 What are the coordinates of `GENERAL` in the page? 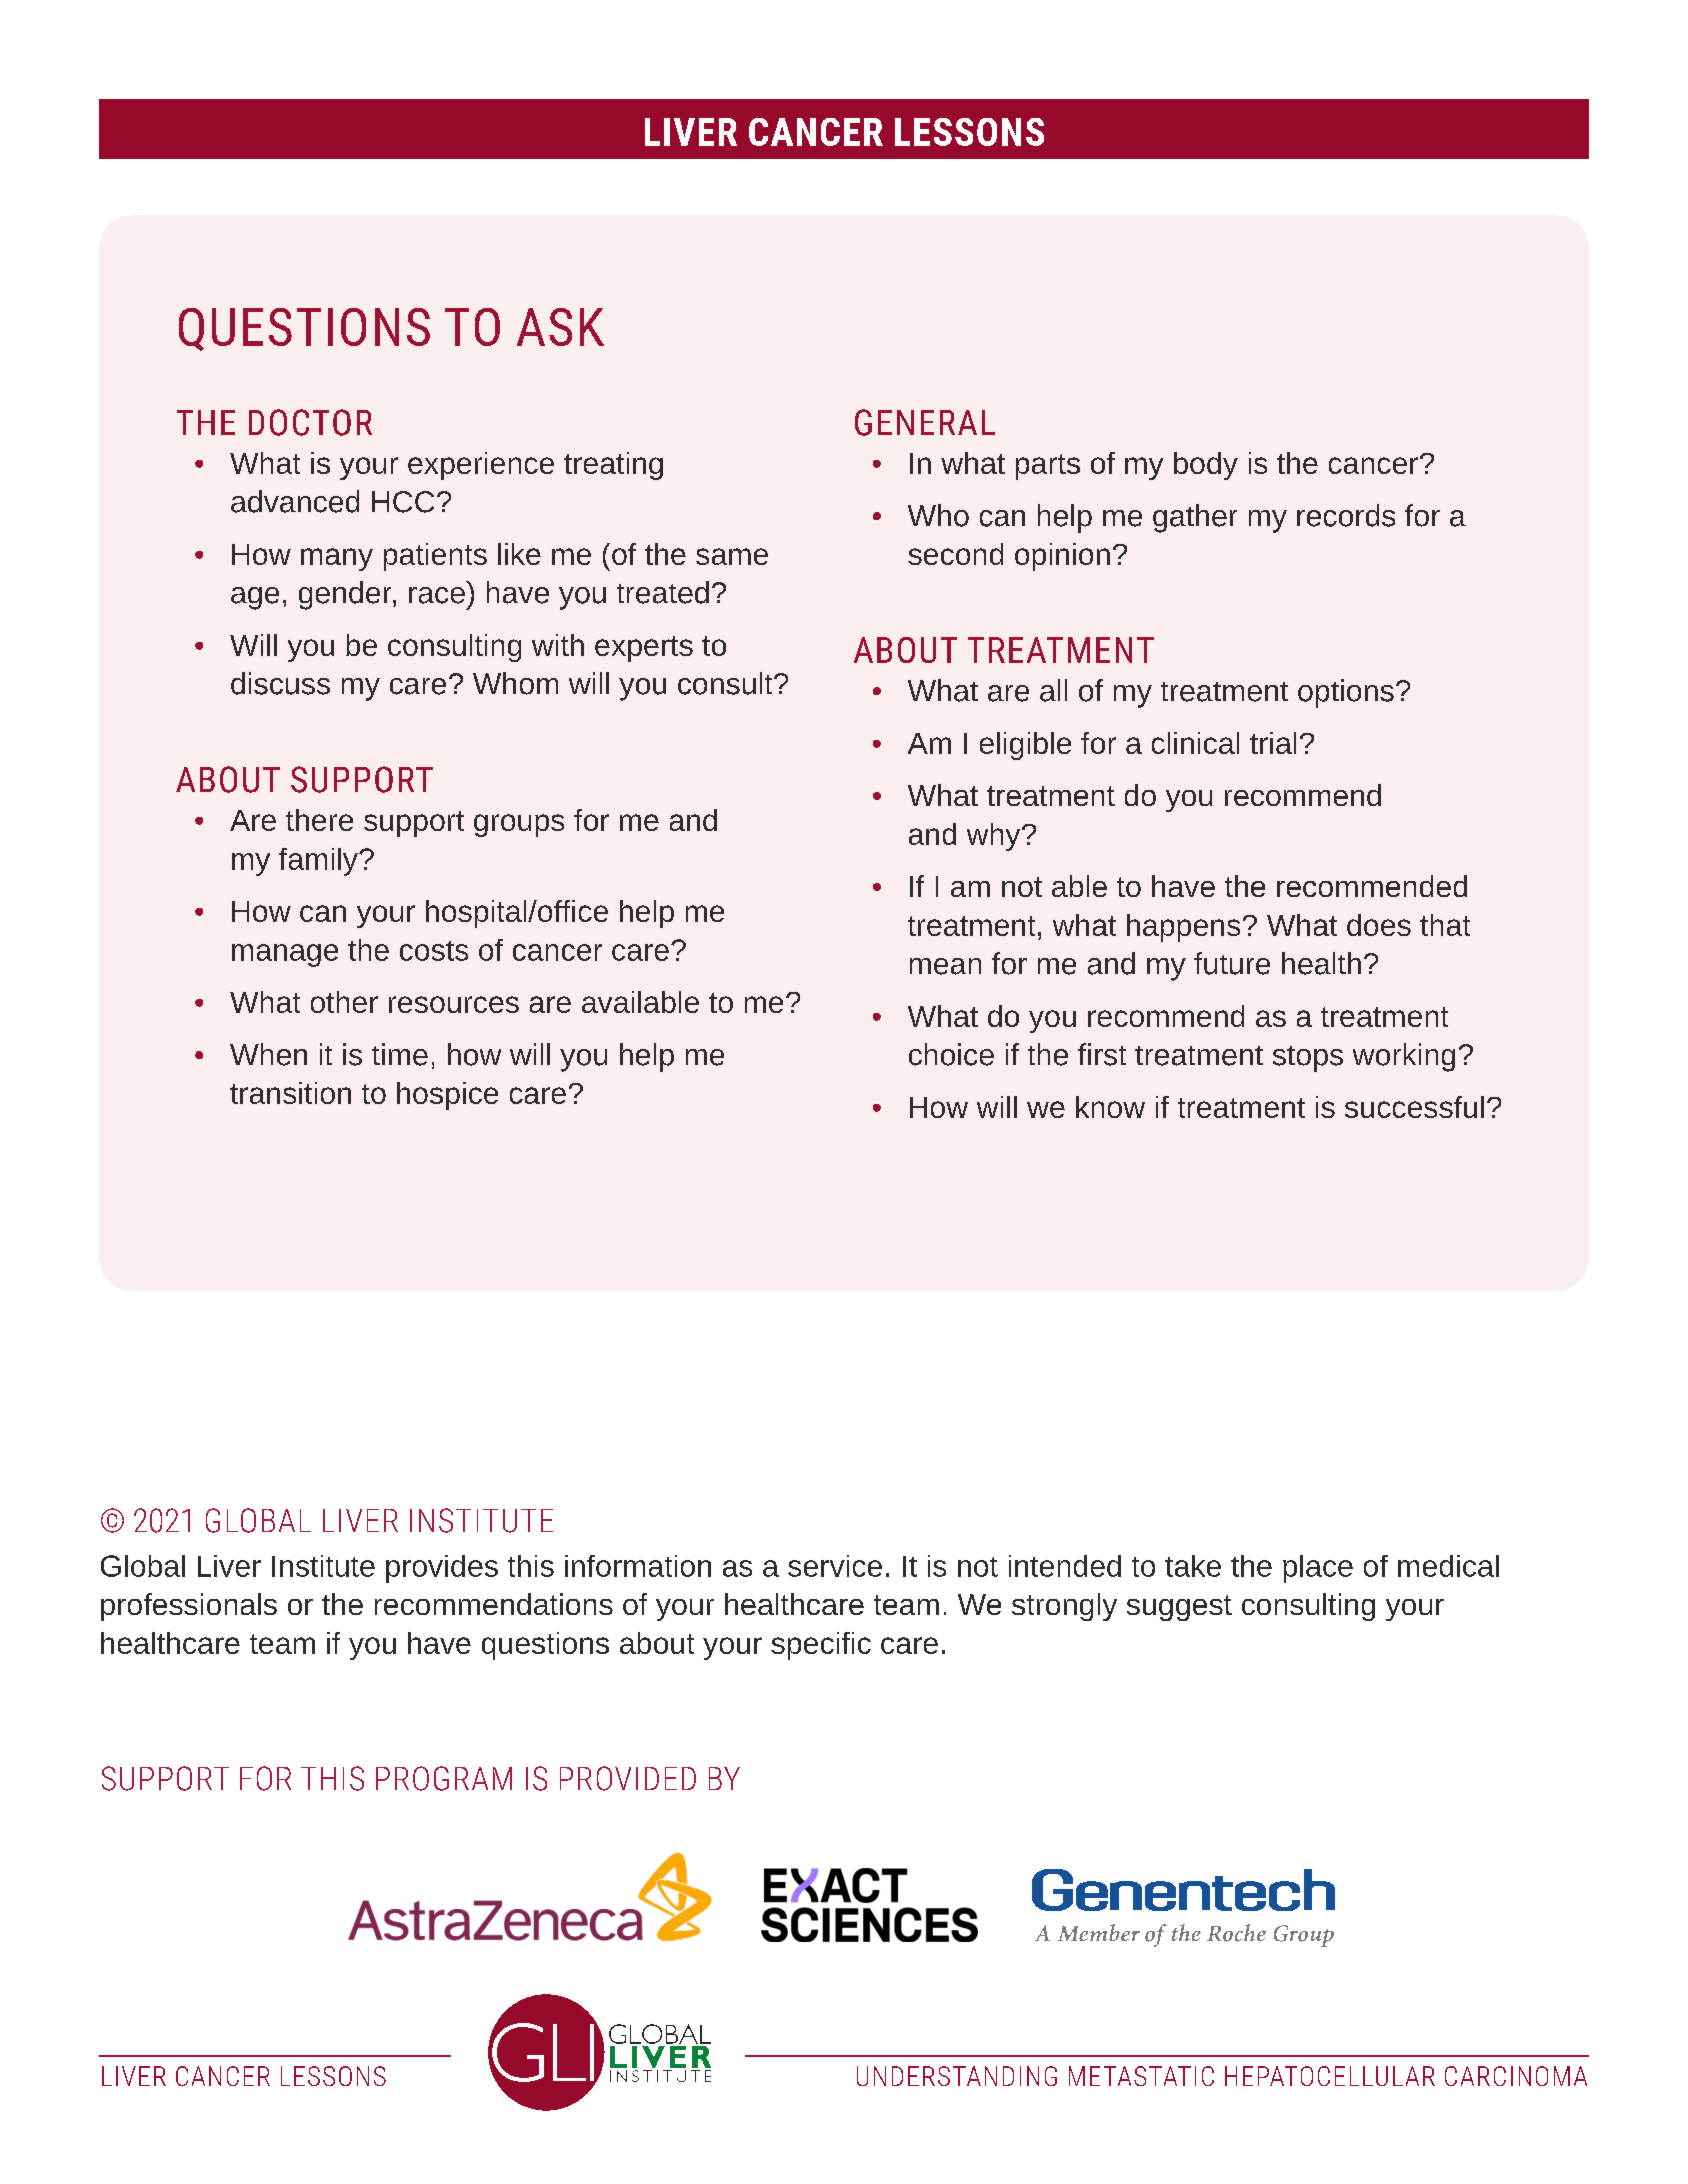 It's located at (925, 422).
